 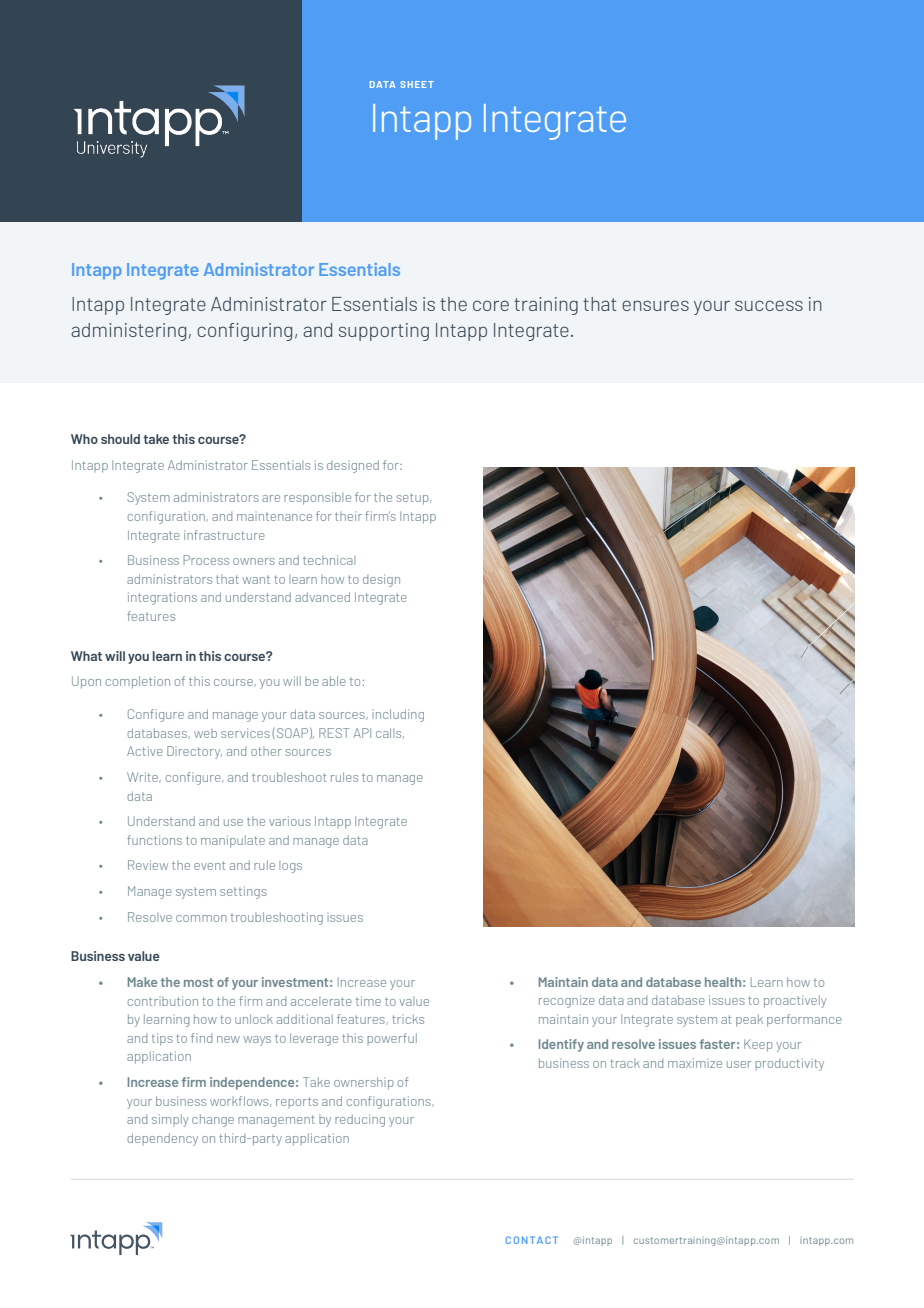 I want to click on success, so click(x=769, y=305).
